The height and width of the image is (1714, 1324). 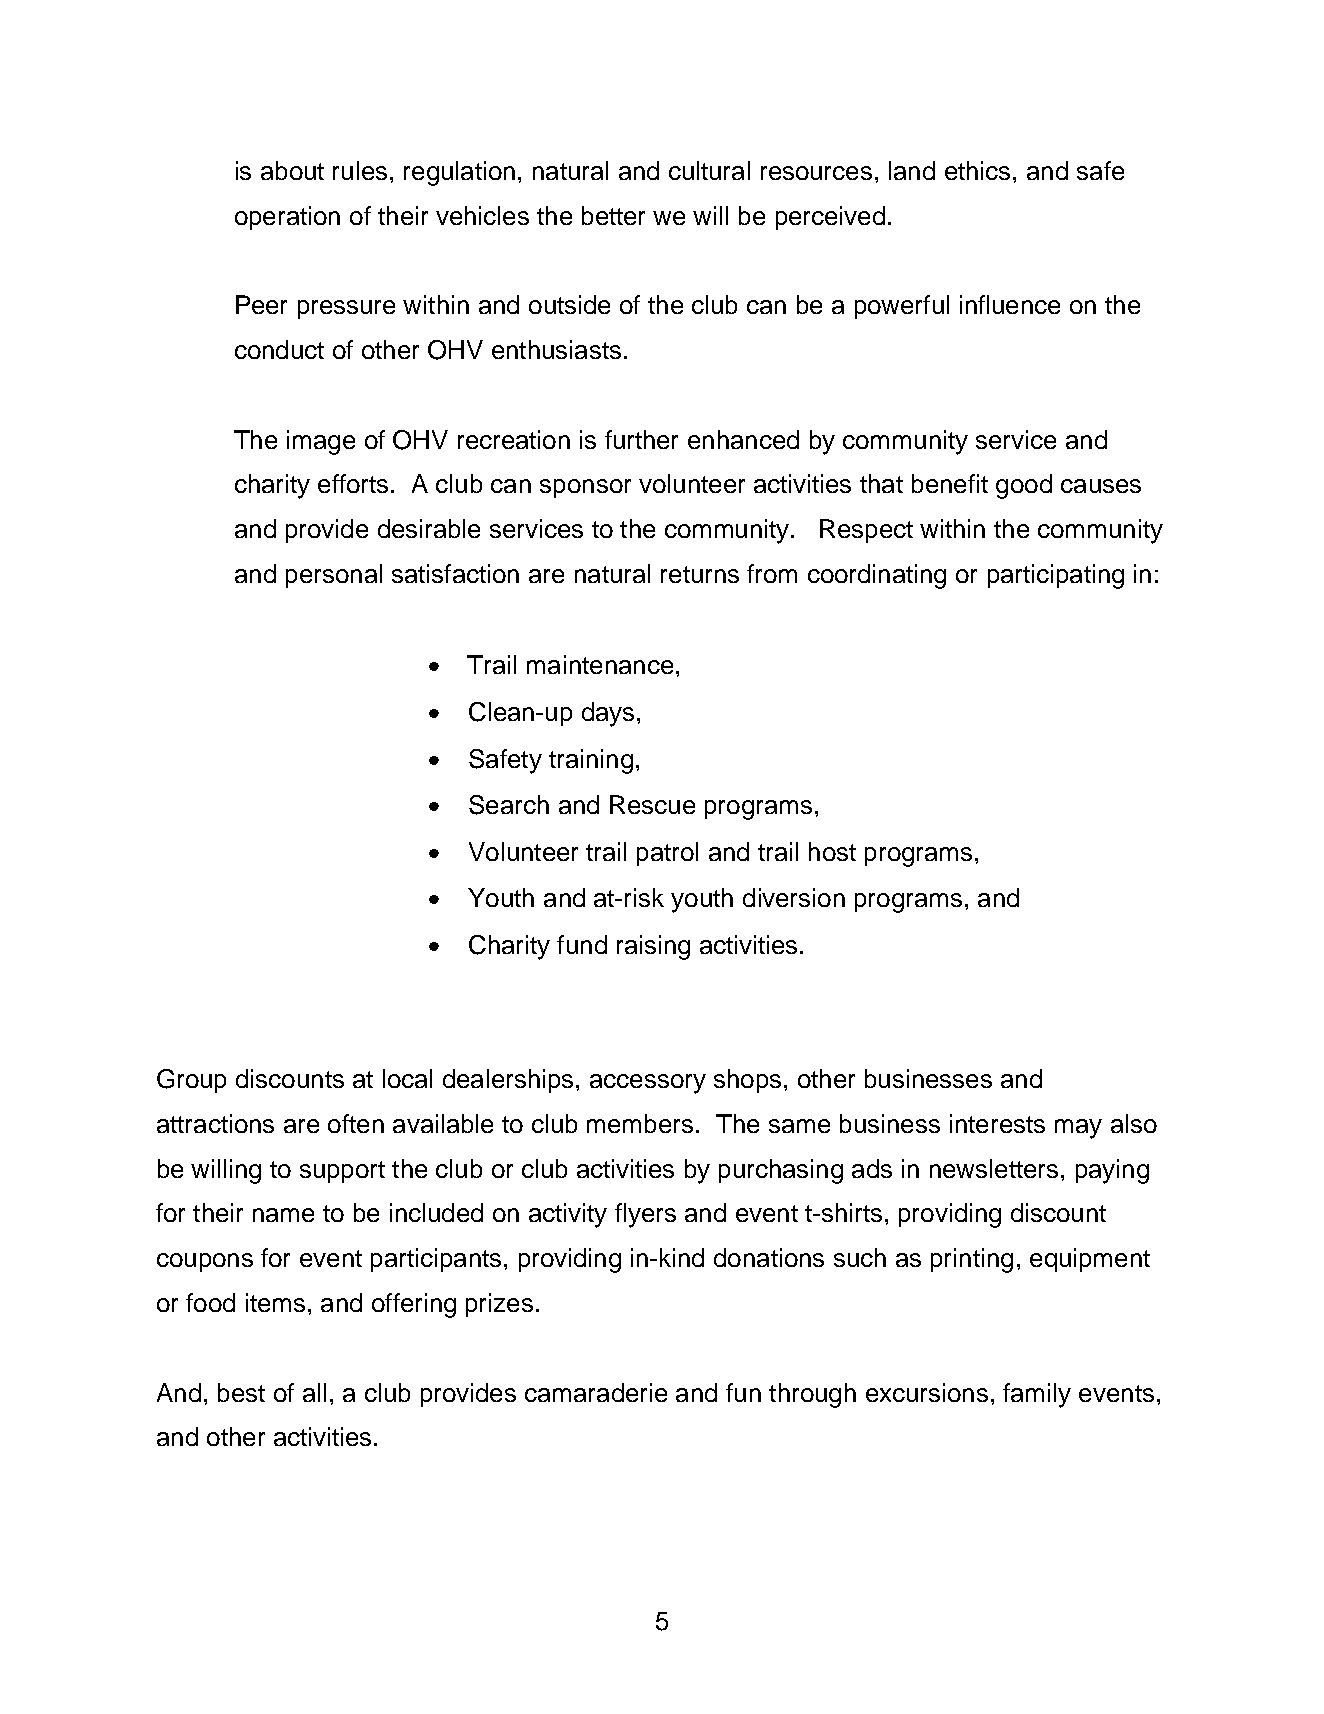 What do you see at coordinates (1056, 576) in the image?
I see `participating` at bounding box center [1056, 576].
